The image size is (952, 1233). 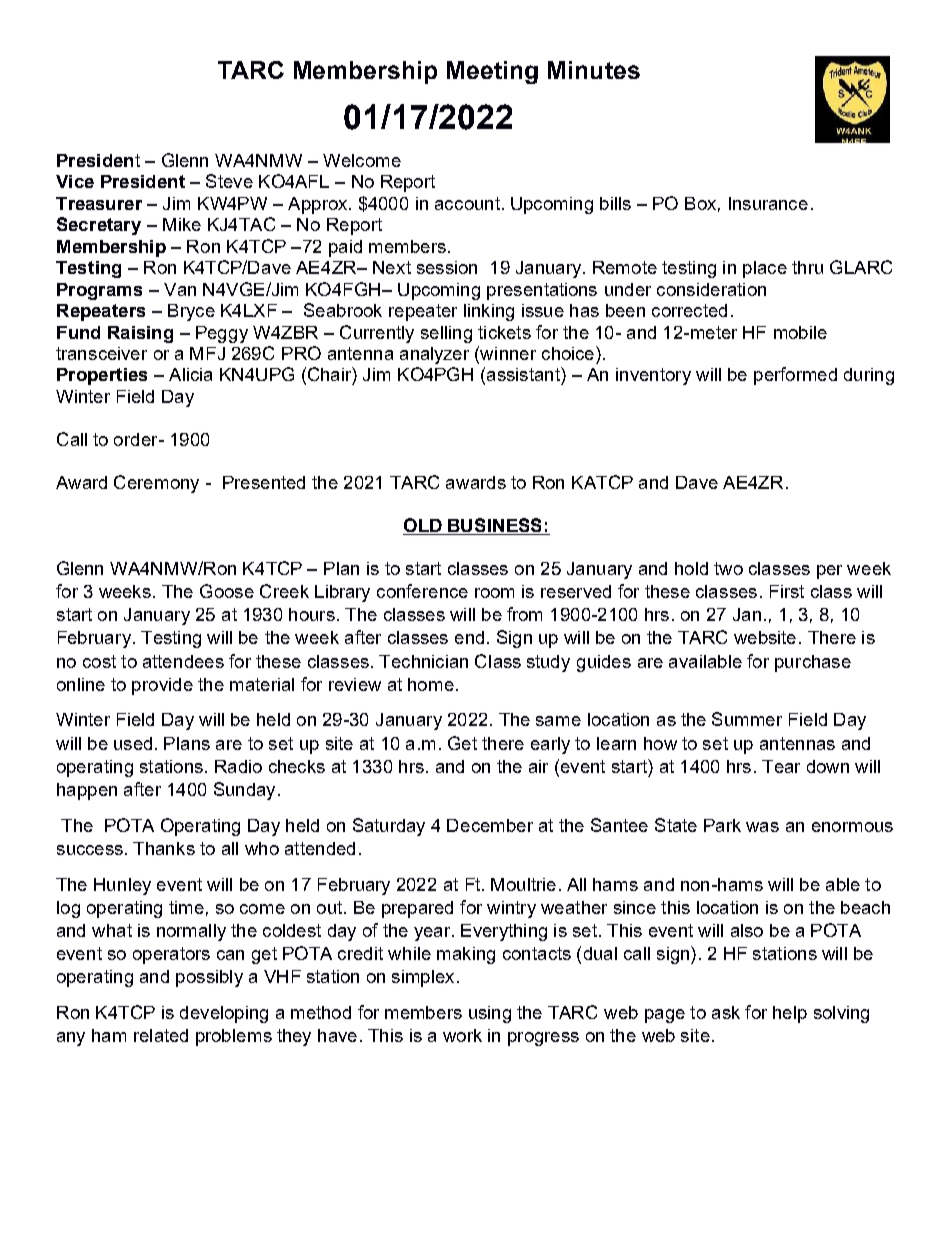 What do you see at coordinates (180, 289) in the image?
I see `Van` at bounding box center [180, 289].
